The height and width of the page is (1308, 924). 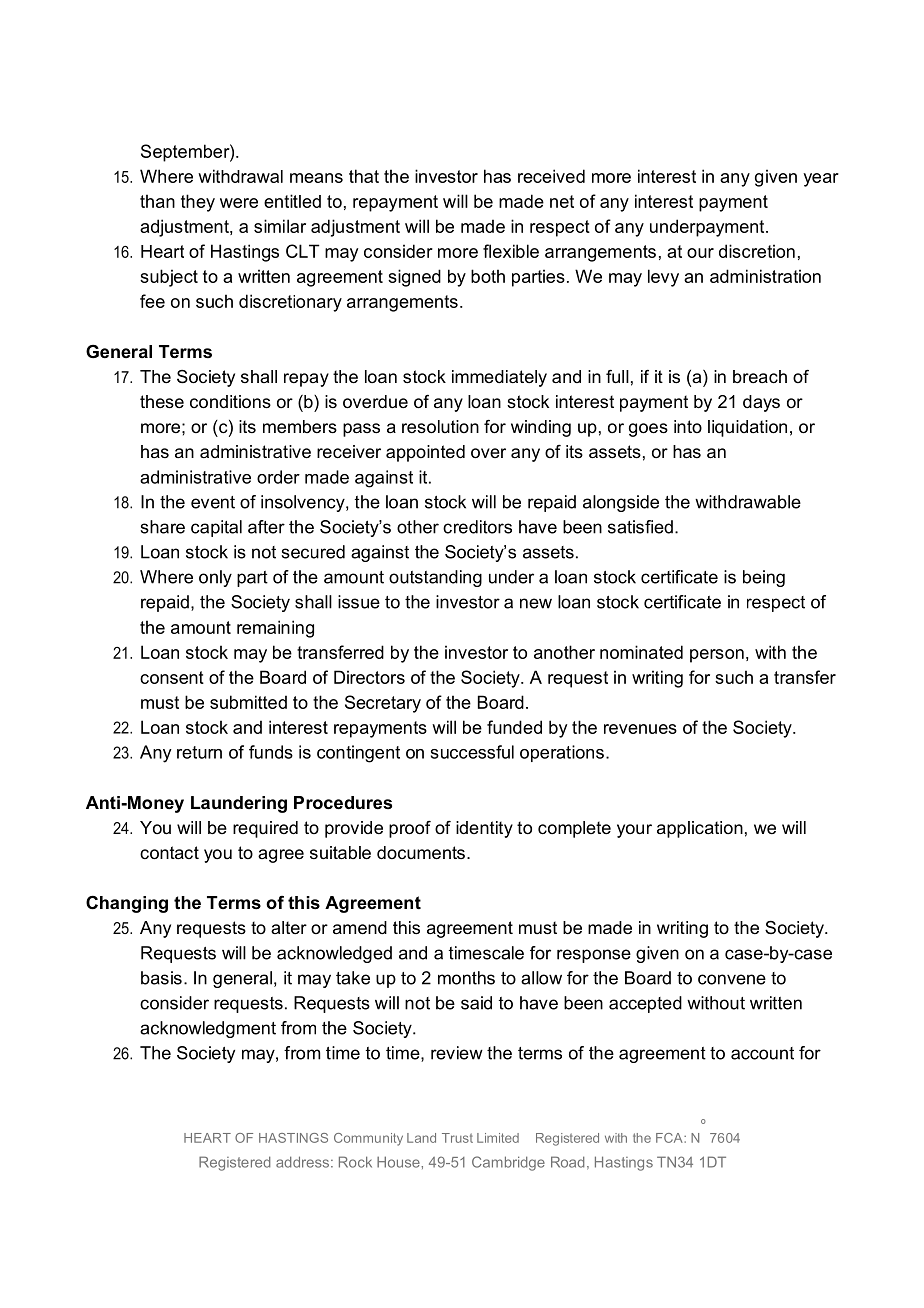 I want to click on Trust, so click(x=457, y=1138).
